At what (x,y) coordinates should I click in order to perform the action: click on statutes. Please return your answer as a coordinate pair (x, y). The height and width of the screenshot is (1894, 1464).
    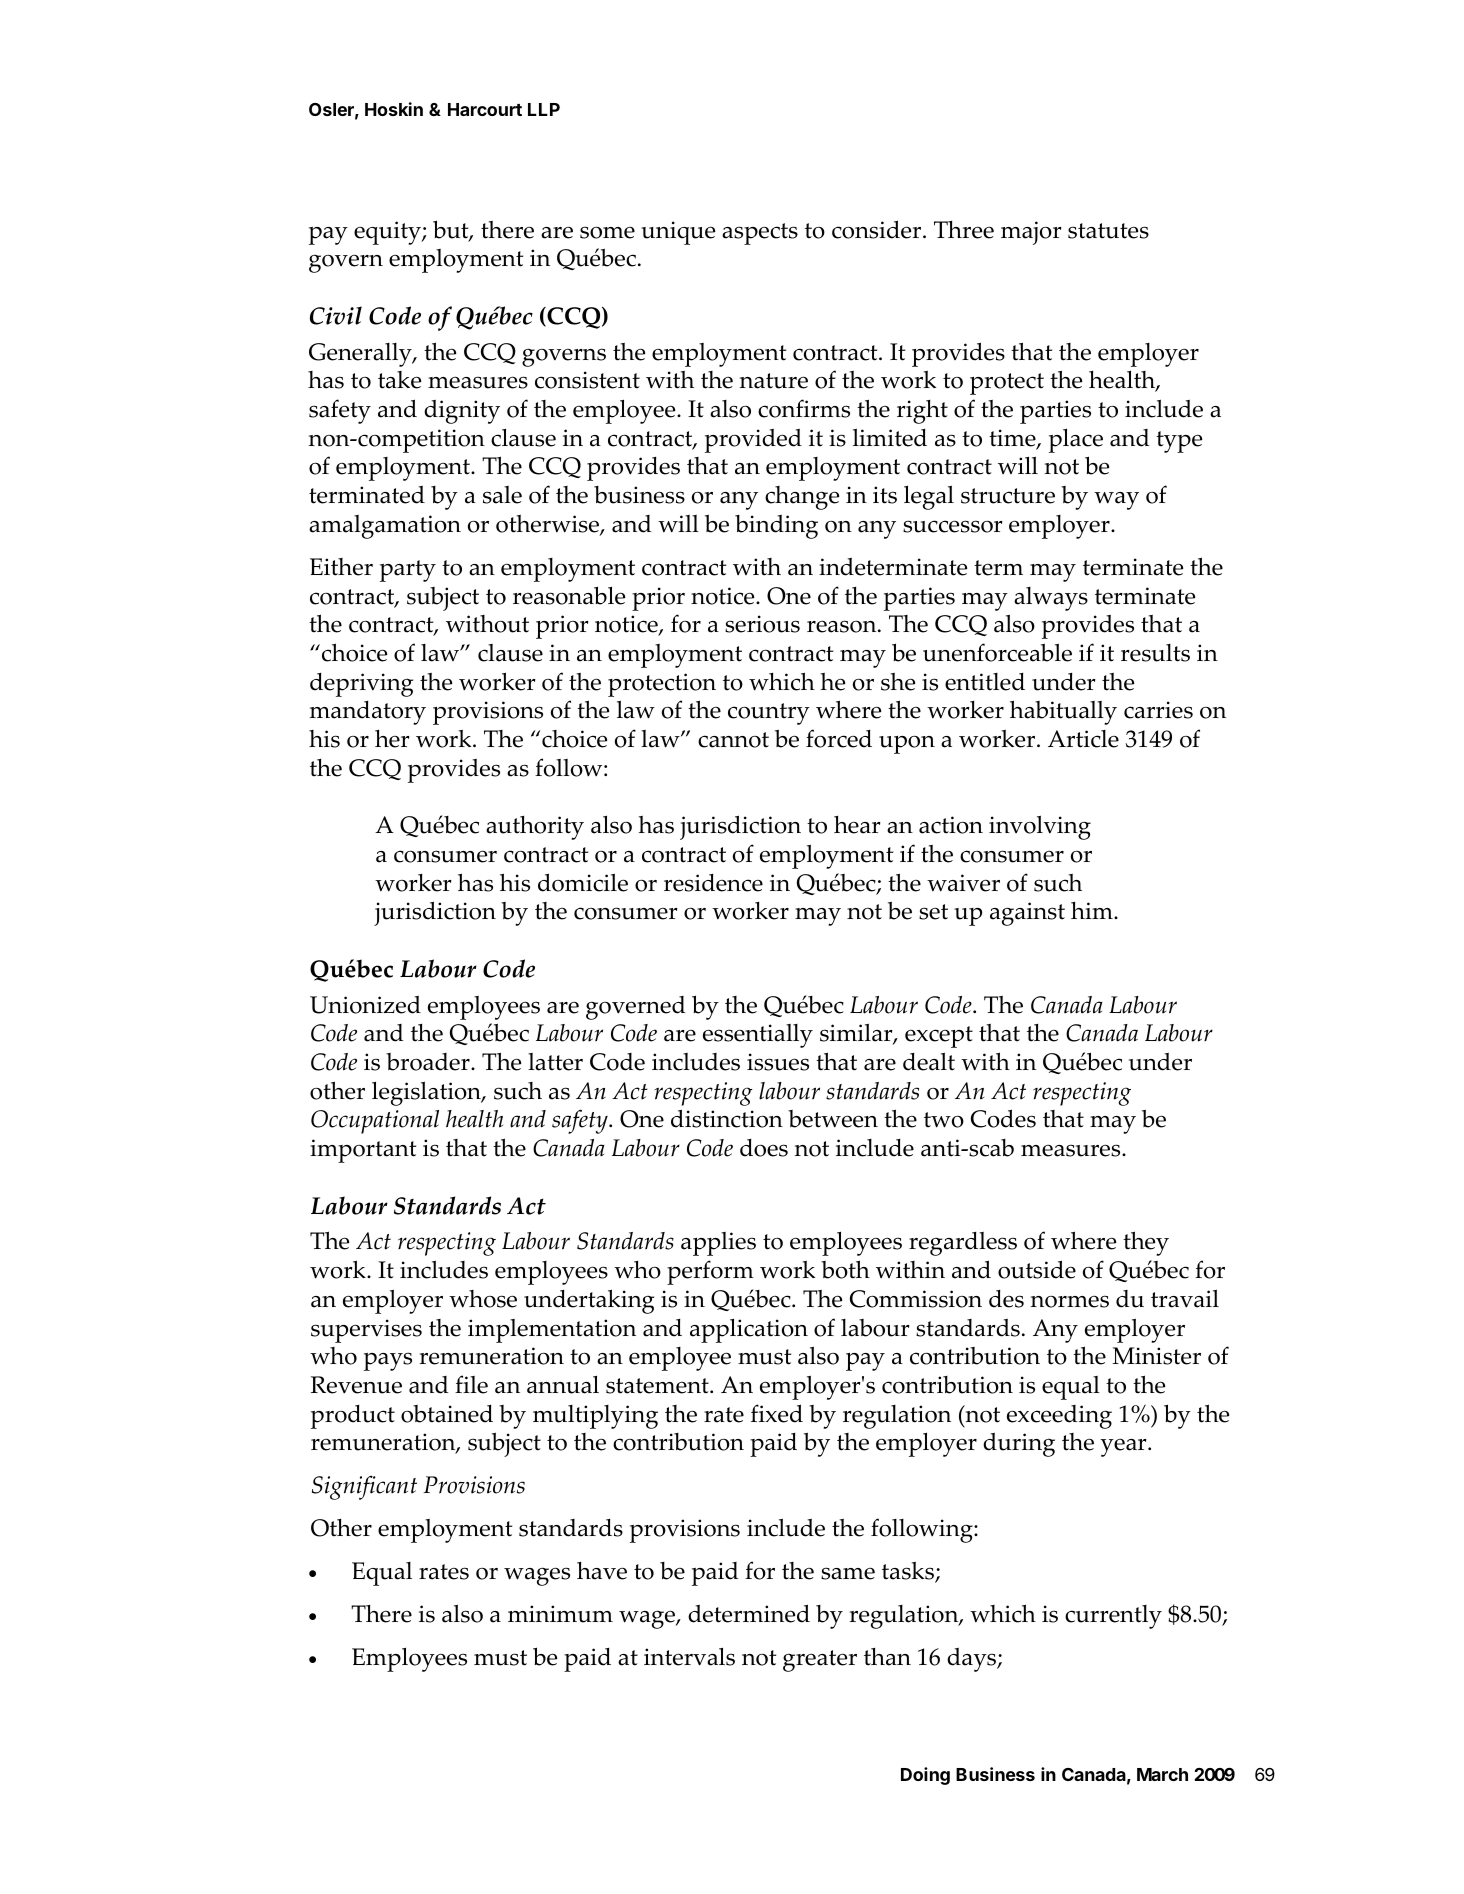
    Looking at the image, I should click on (1108, 231).
